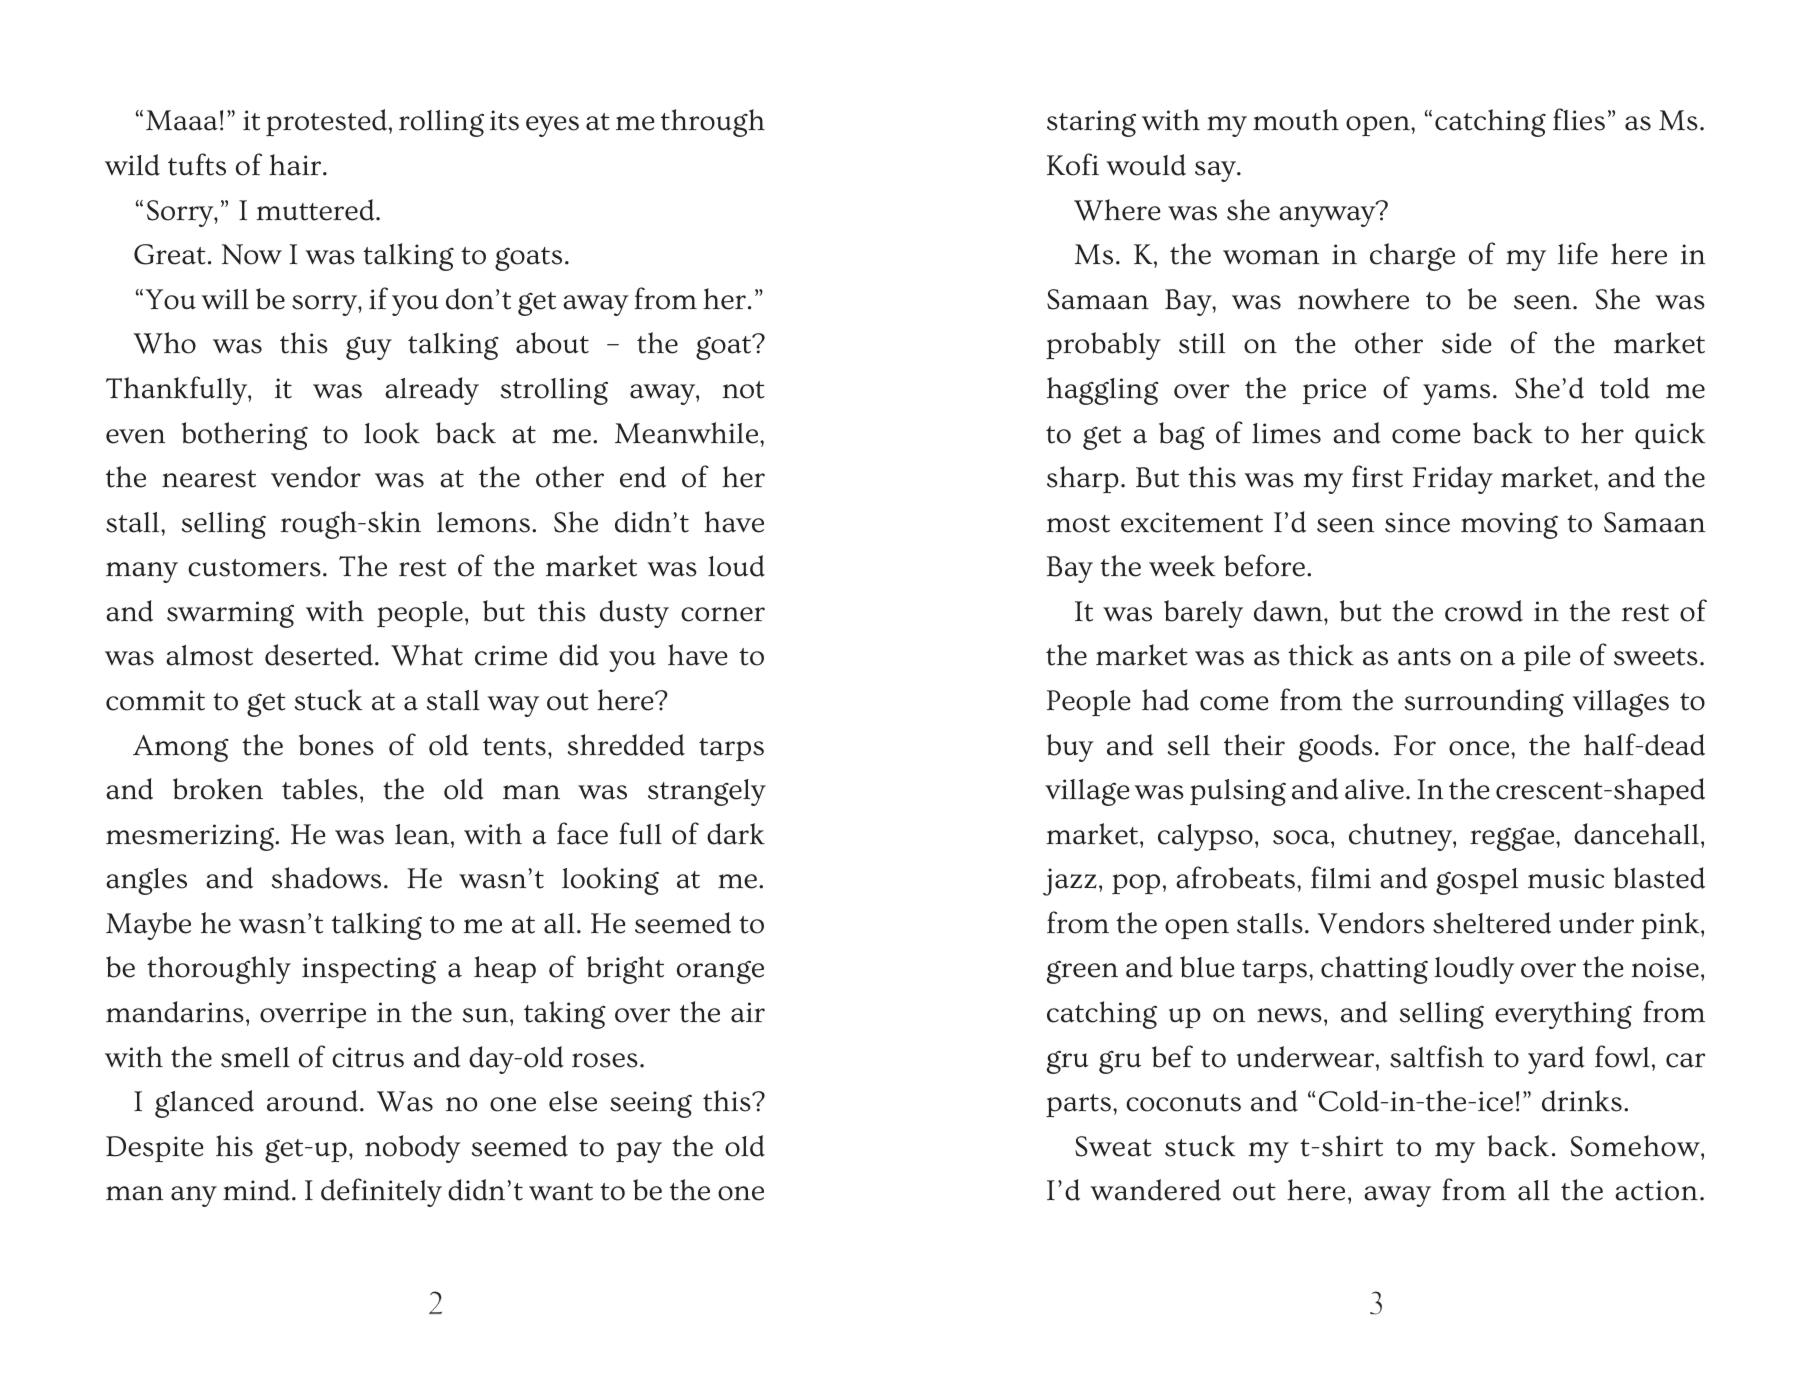 Image resolution: width=1811 pixels, height=1390 pixels. What do you see at coordinates (1073, 164) in the page?
I see `Kofi` at bounding box center [1073, 164].
